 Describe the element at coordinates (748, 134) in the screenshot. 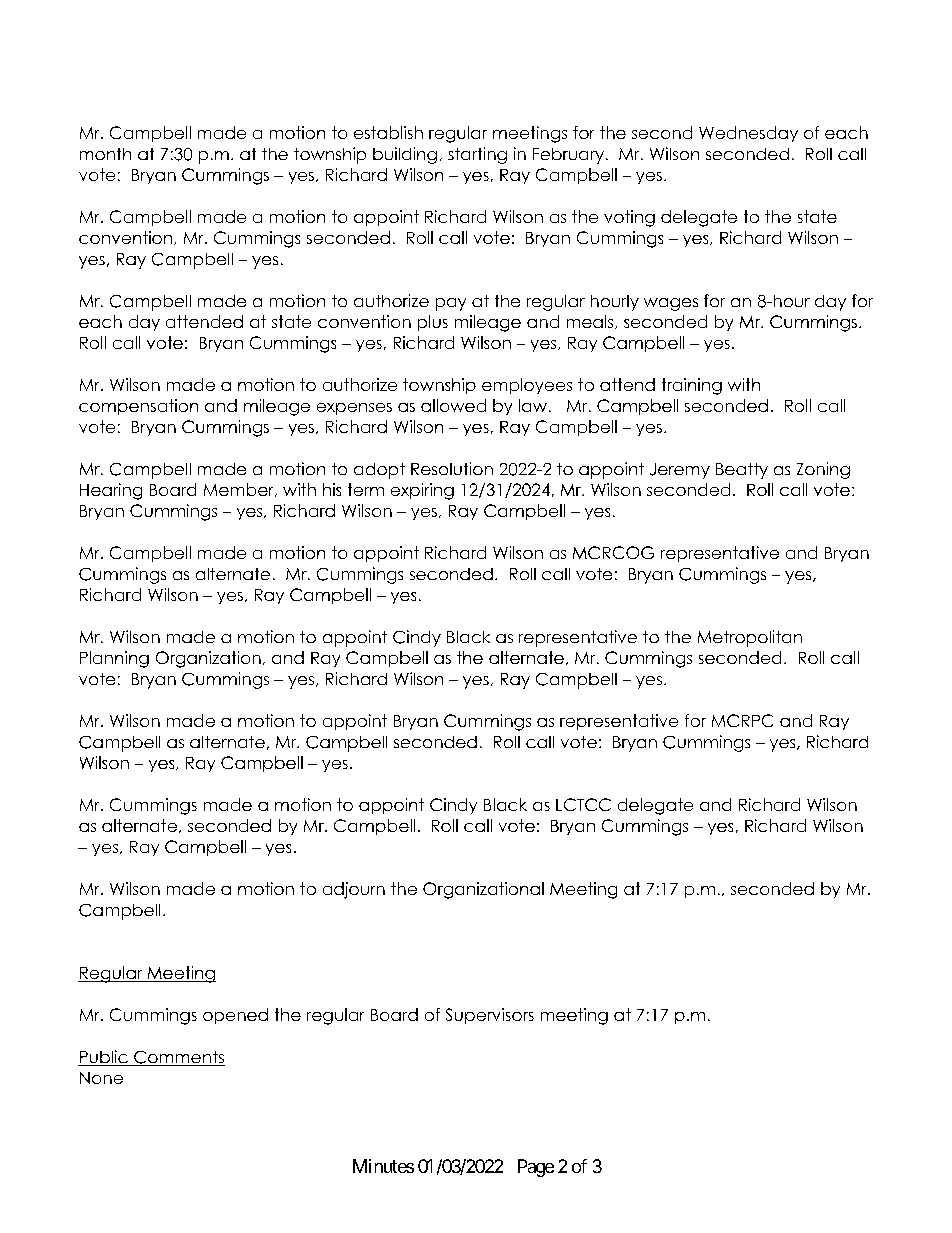

I see `Wednesday` at that location.
